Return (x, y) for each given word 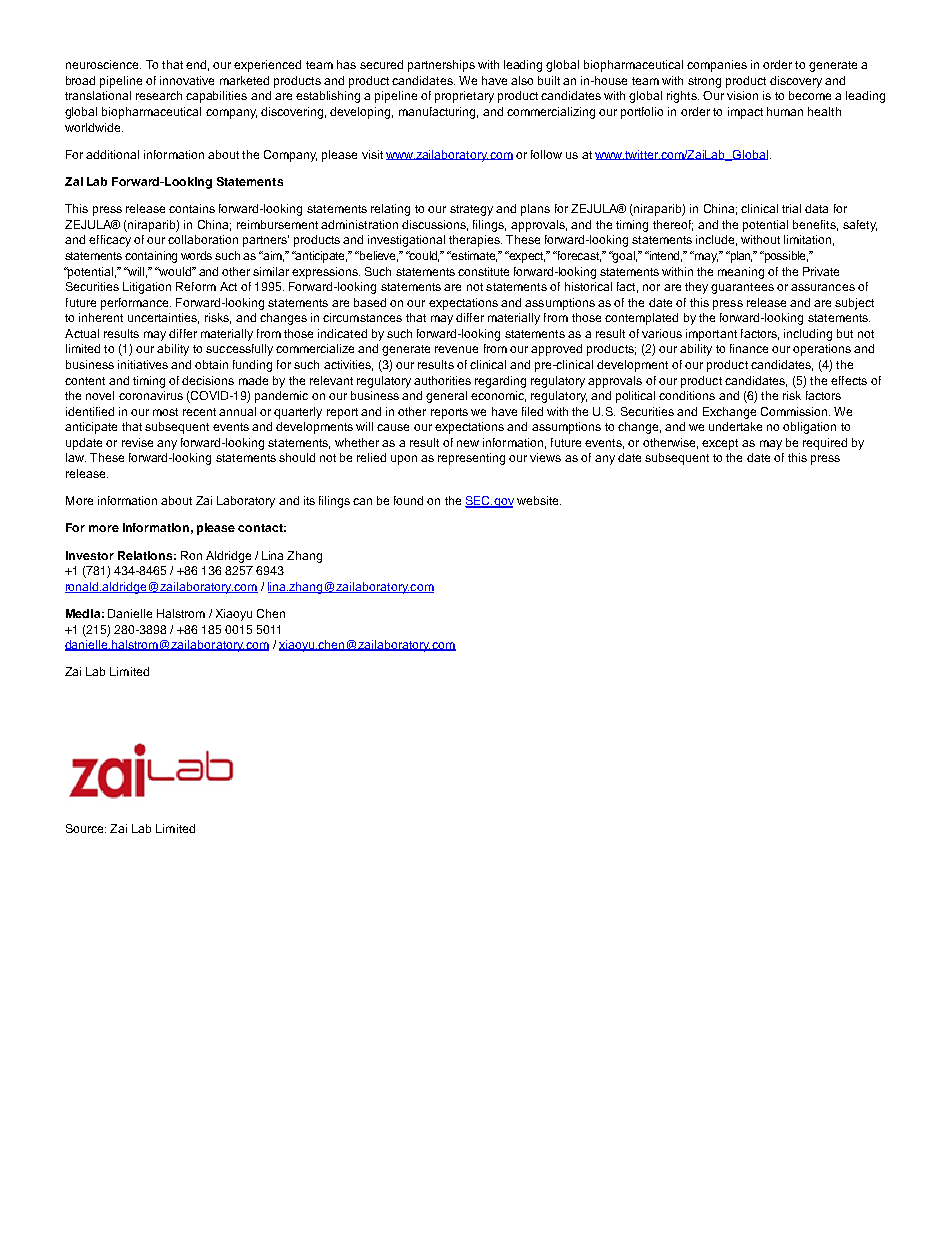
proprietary (464, 97)
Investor (90, 555)
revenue (456, 349)
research (159, 95)
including (808, 335)
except (720, 444)
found (408, 500)
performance (136, 304)
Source (86, 828)
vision (742, 95)
